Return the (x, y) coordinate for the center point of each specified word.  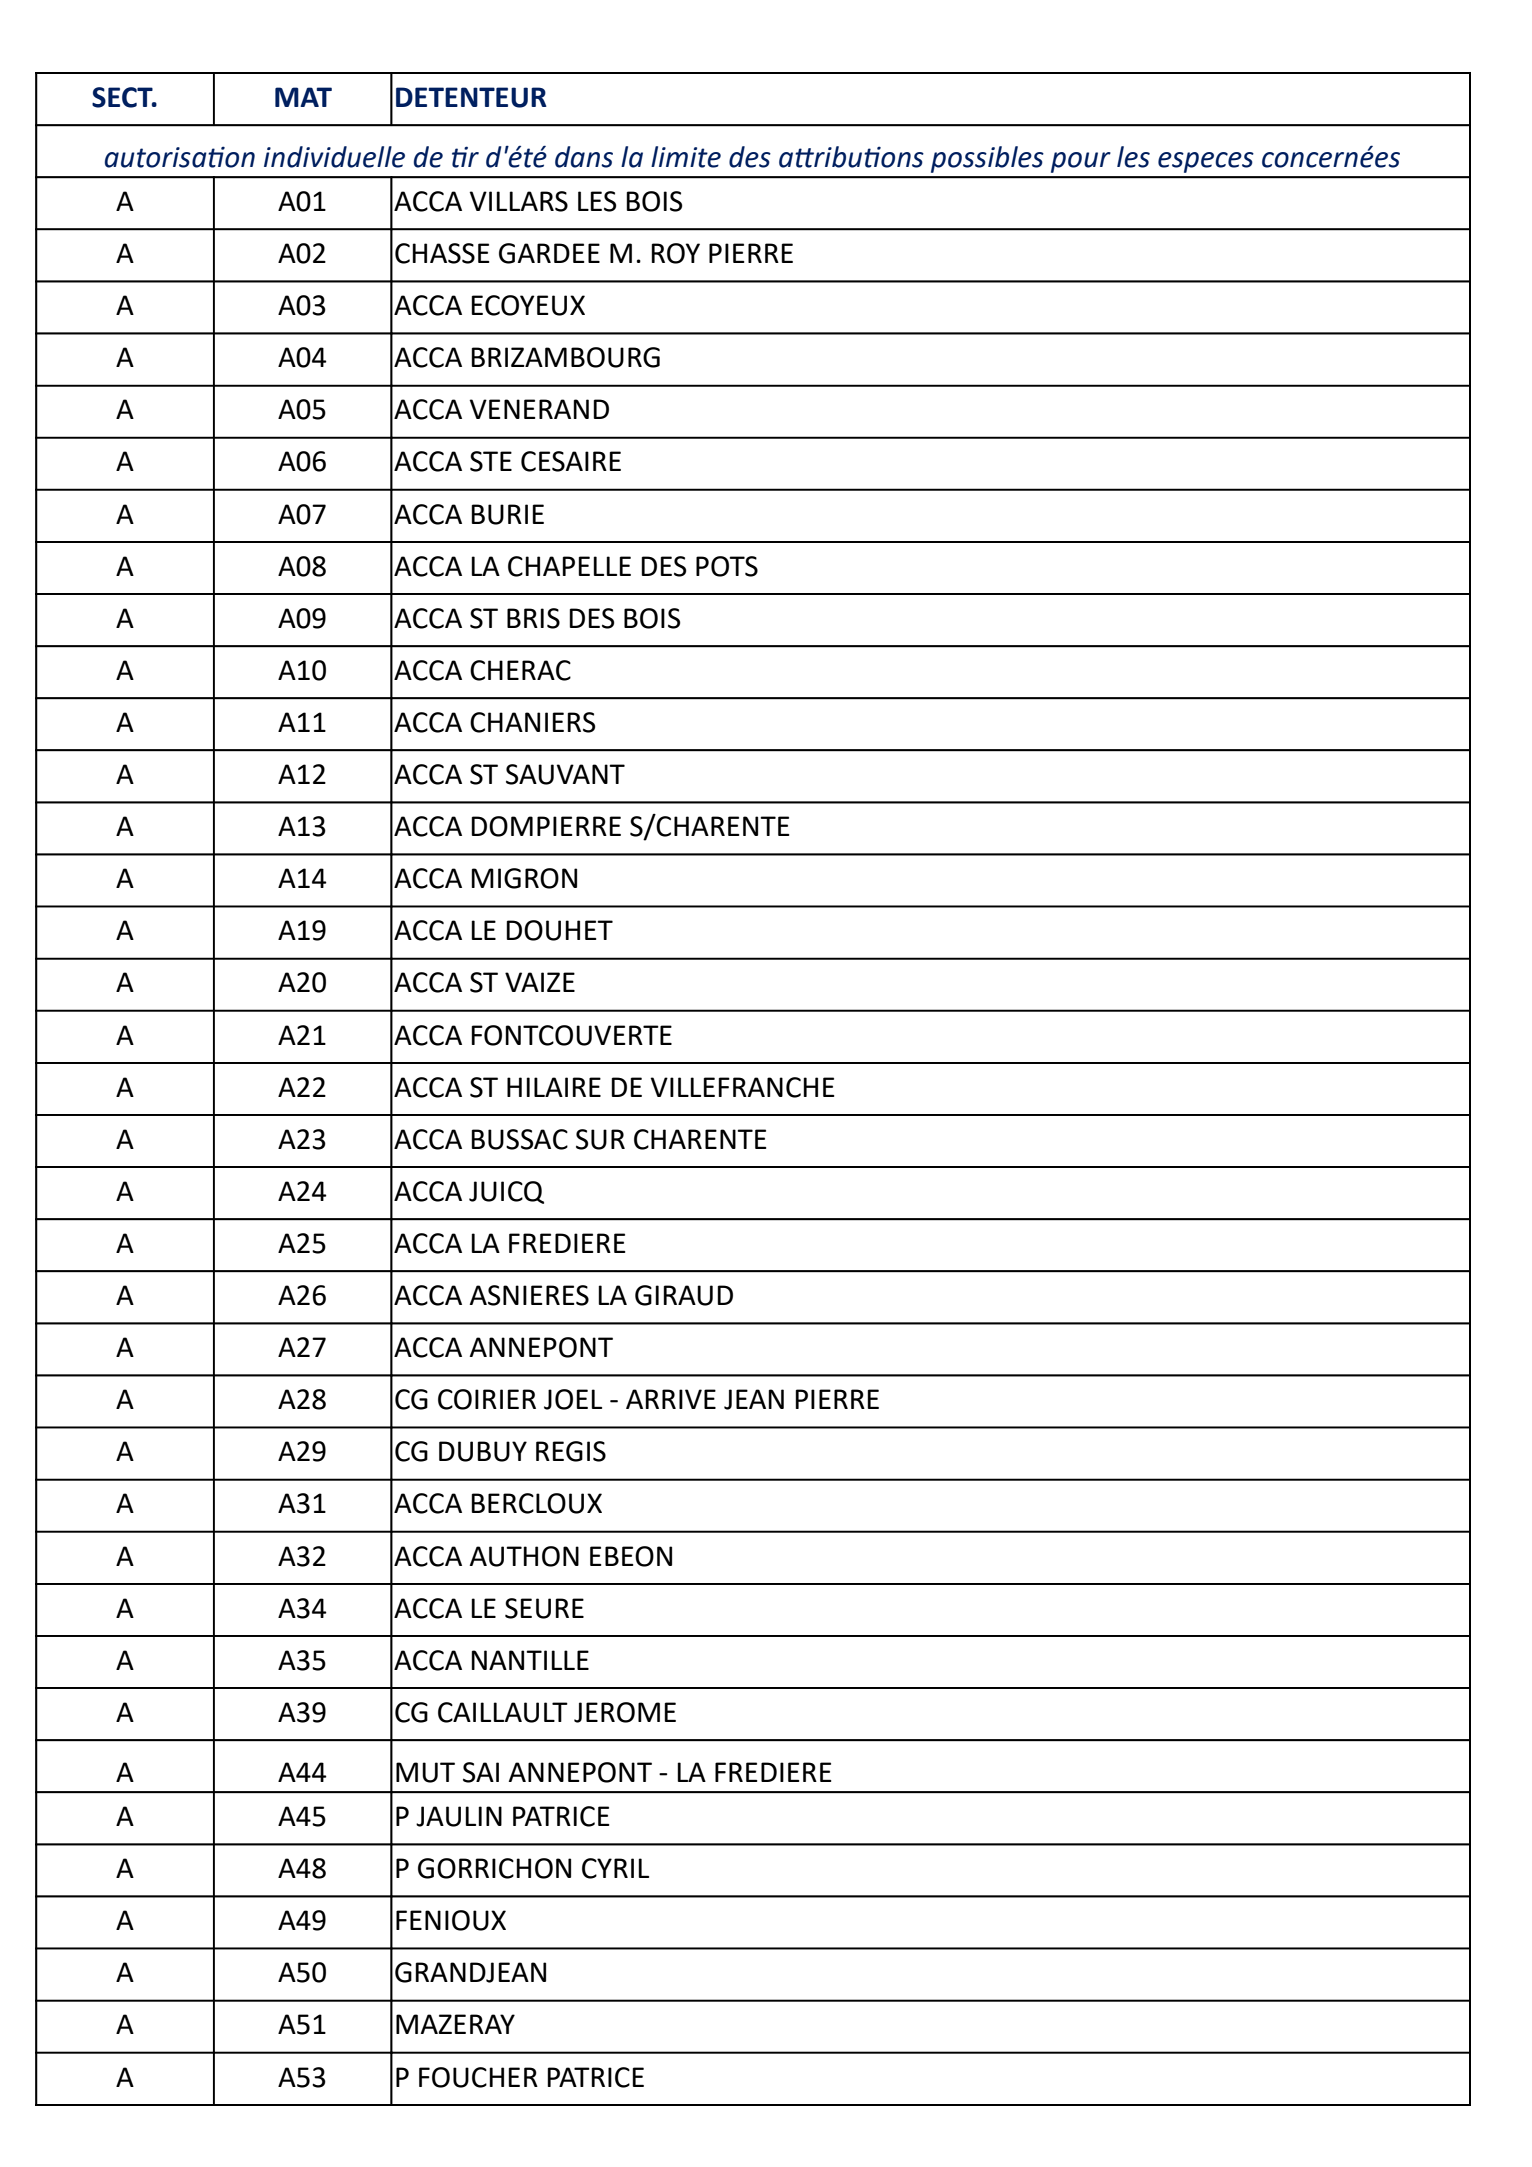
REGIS (571, 1451)
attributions (851, 157)
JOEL (573, 1399)
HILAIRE (554, 1087)
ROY (675, 253)
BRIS (533, 618)
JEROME (625, 1712)
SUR (600, 1139)
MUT (425, 1772)
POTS (727, 566)
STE (491, 461)
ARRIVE (671, 1399)
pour (1081, 162)
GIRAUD (684, 1295)
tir (465, 157)
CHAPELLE (569, 566)
